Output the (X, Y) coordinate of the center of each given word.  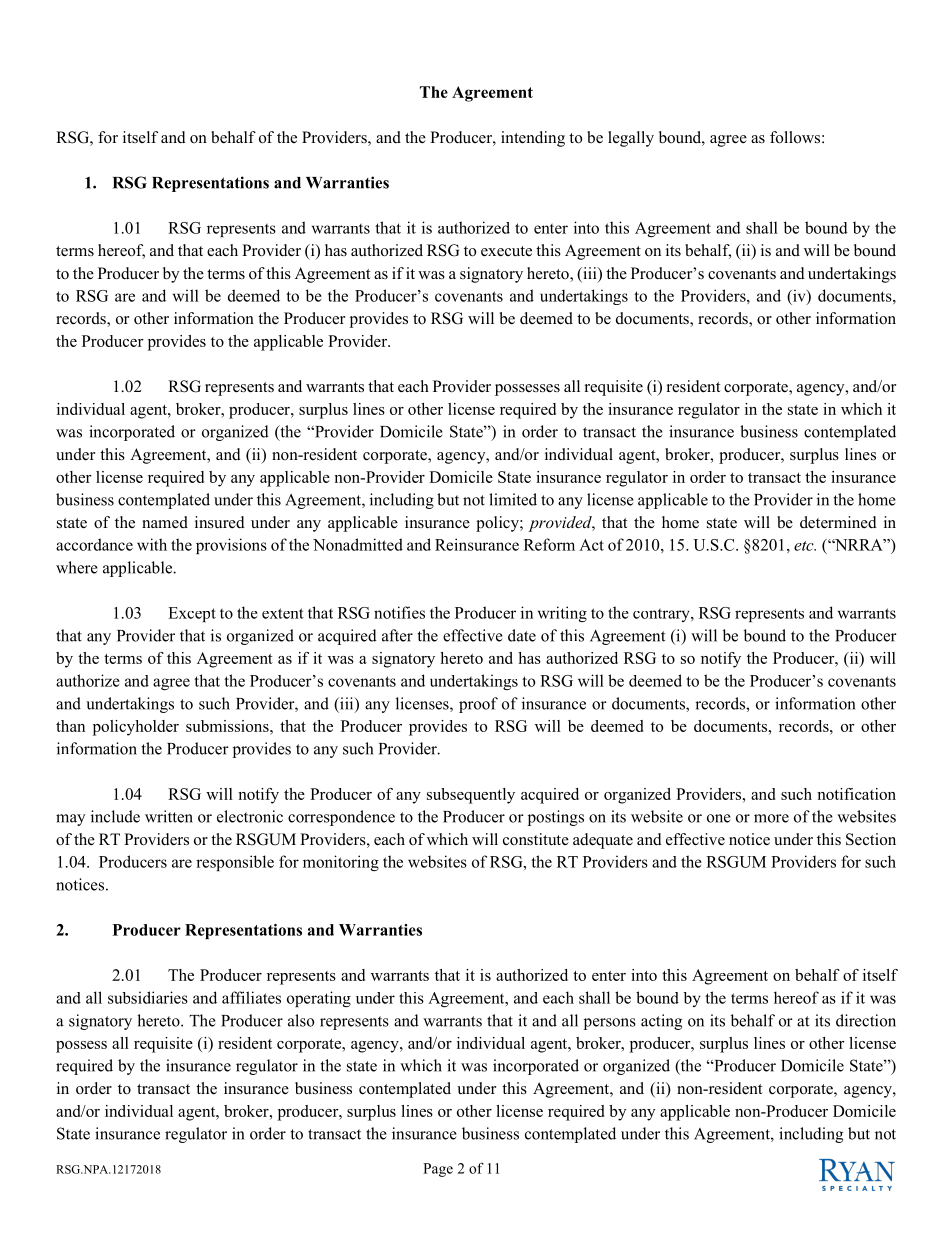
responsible (235, 863)
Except (192, 614)
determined (838, 522)
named (165, 522)
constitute (536, 839)
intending (533, 139)
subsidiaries (148, 997)
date (522, 635)
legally (631, 139)
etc (805, 546)
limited (513, 499)
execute (506, 251)
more (771, 818)
